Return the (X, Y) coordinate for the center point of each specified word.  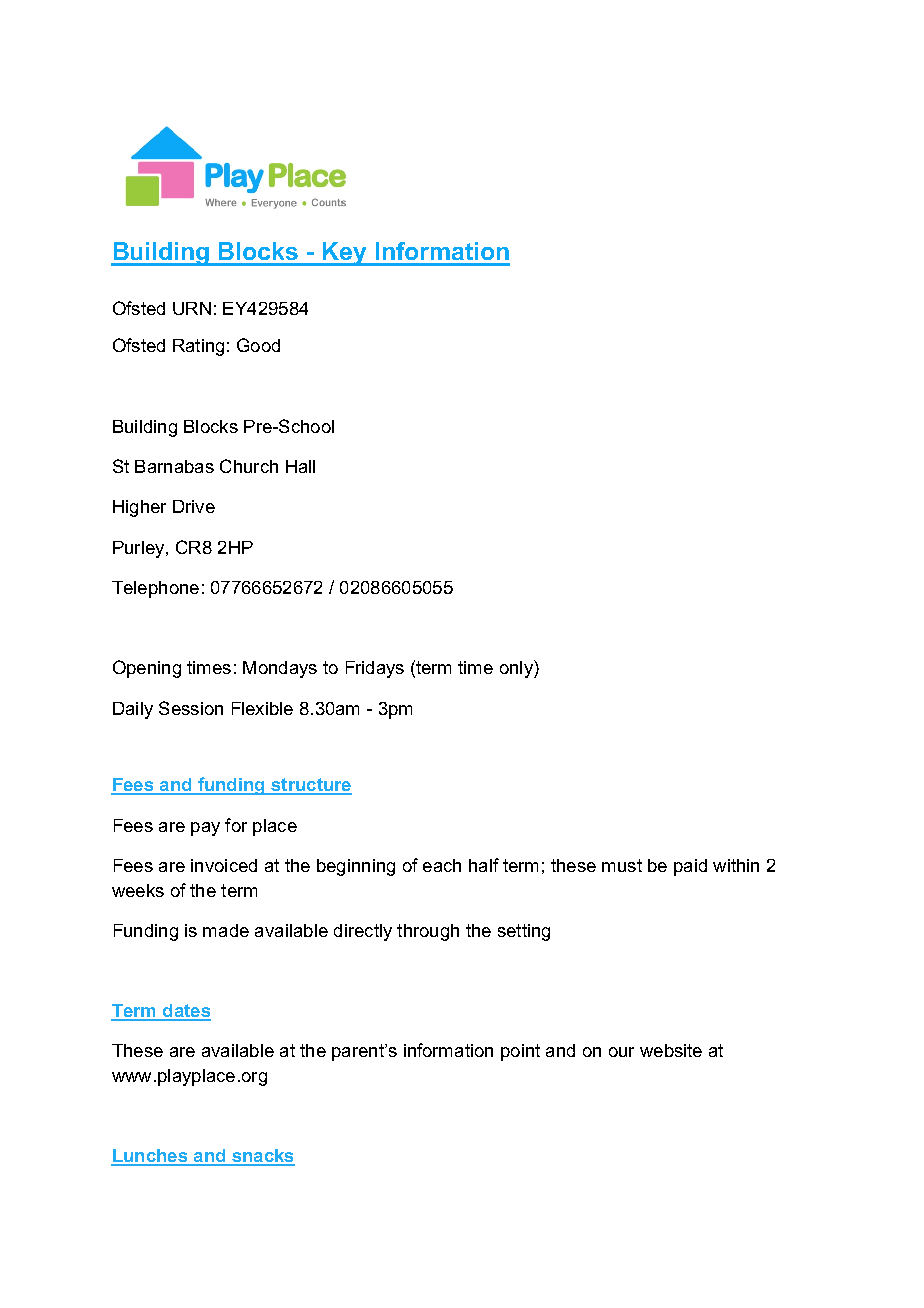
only (517, 669)
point (520, 1052)
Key (345, 254)
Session (191, 708)
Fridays (375, 669)
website (671, 1050)
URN (192, 308)
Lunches (150, 1157)
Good (258, 345)
